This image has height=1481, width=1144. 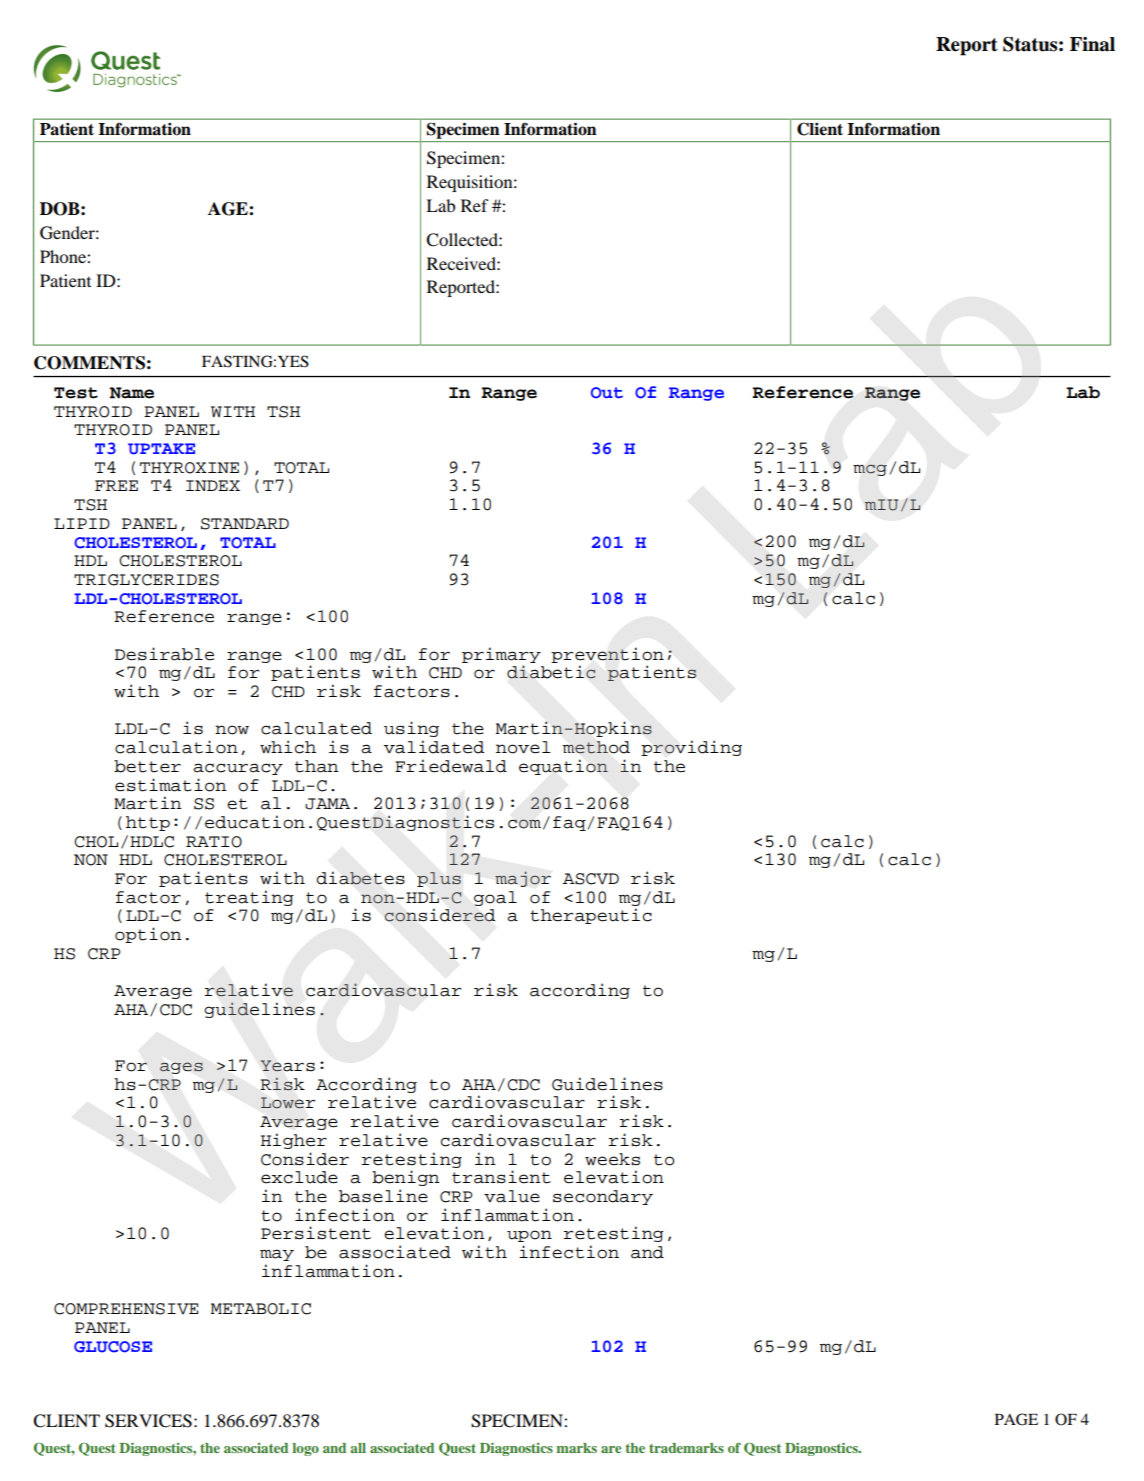 What do you see at coordinates (611, 1449) in the image?
I see `are` at bounding box center [611, 1449].
